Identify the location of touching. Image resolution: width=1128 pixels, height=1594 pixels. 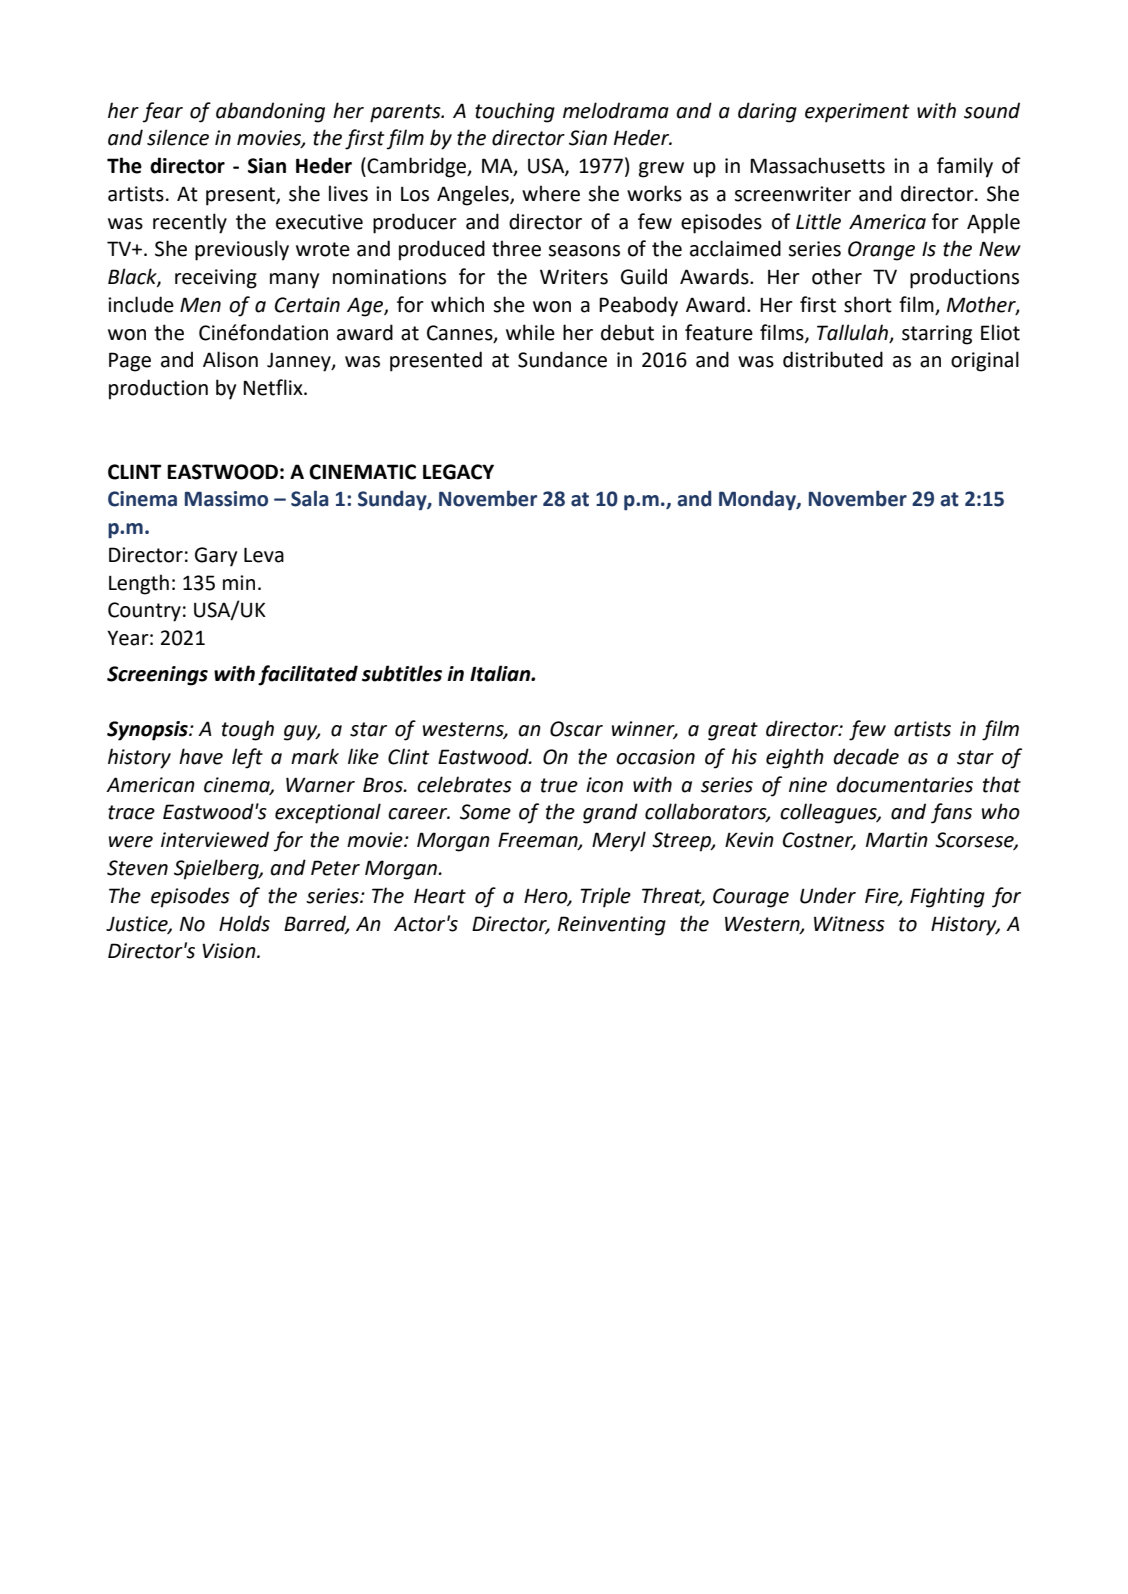
(515, 112).
